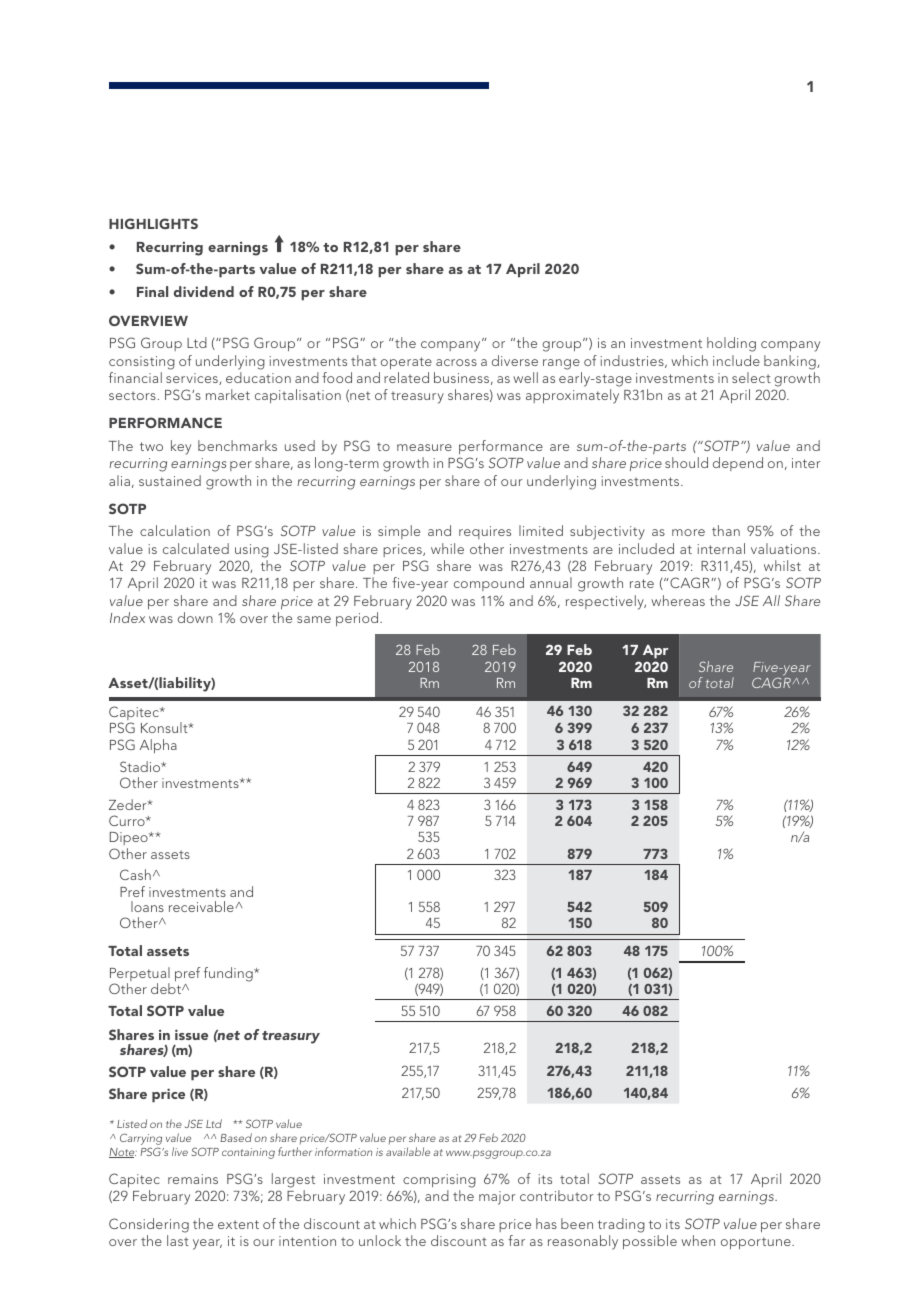  What do you see at coordinates (238, 1224) in the screenshot?
I see `extent` at bounding box center [238, 1224].
